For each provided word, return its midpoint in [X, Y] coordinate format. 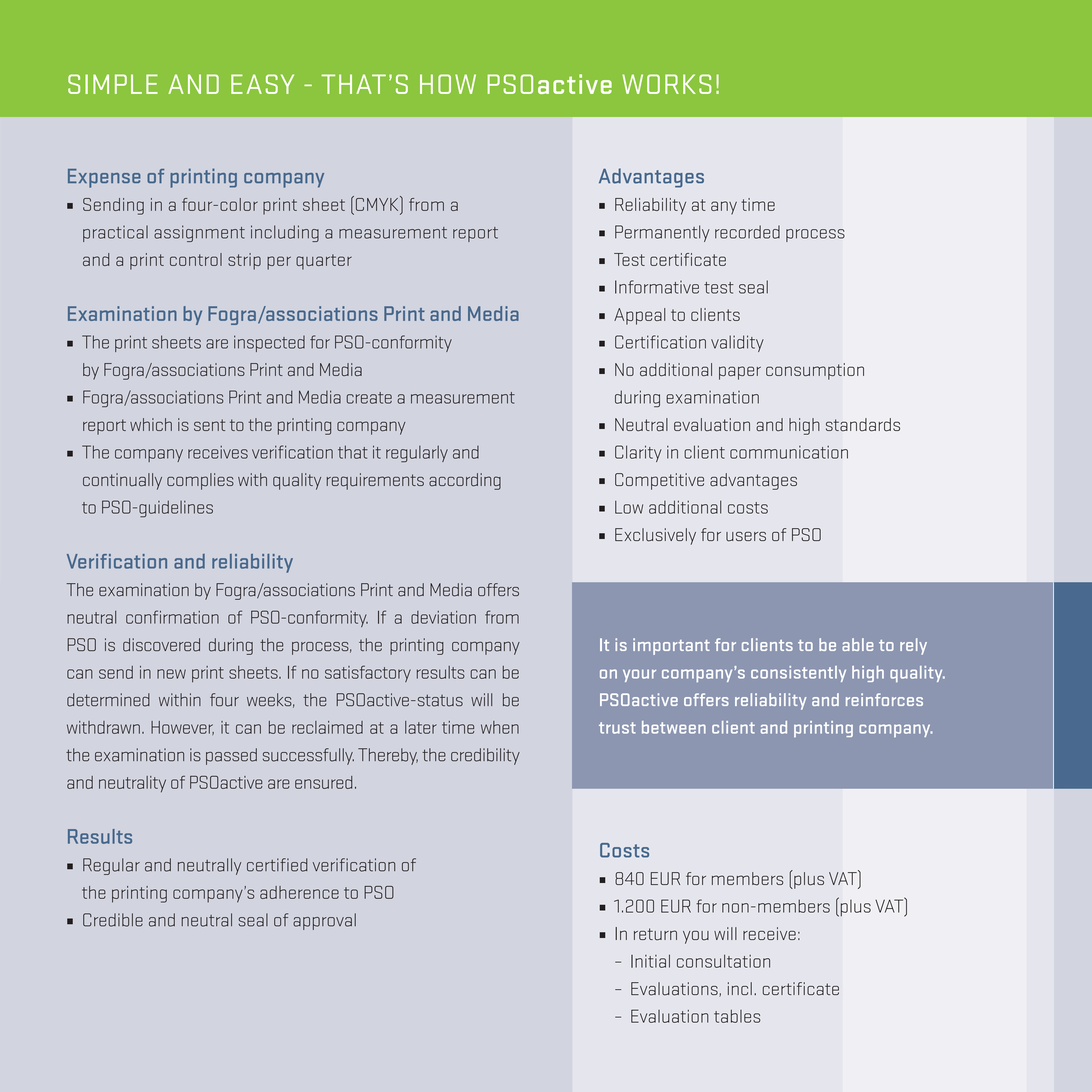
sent [209, 425]
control [196, 259]
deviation [443, 617]
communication [789, 452]
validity [737, 343]
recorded [747, 232]
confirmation [172, 617]
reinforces [884, 699]
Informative [657, 287]
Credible [113, 920]
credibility [485, 756]
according [465, 481]
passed [231, 756]
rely [913, 646]
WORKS [666, 84]
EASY [262, 84]
